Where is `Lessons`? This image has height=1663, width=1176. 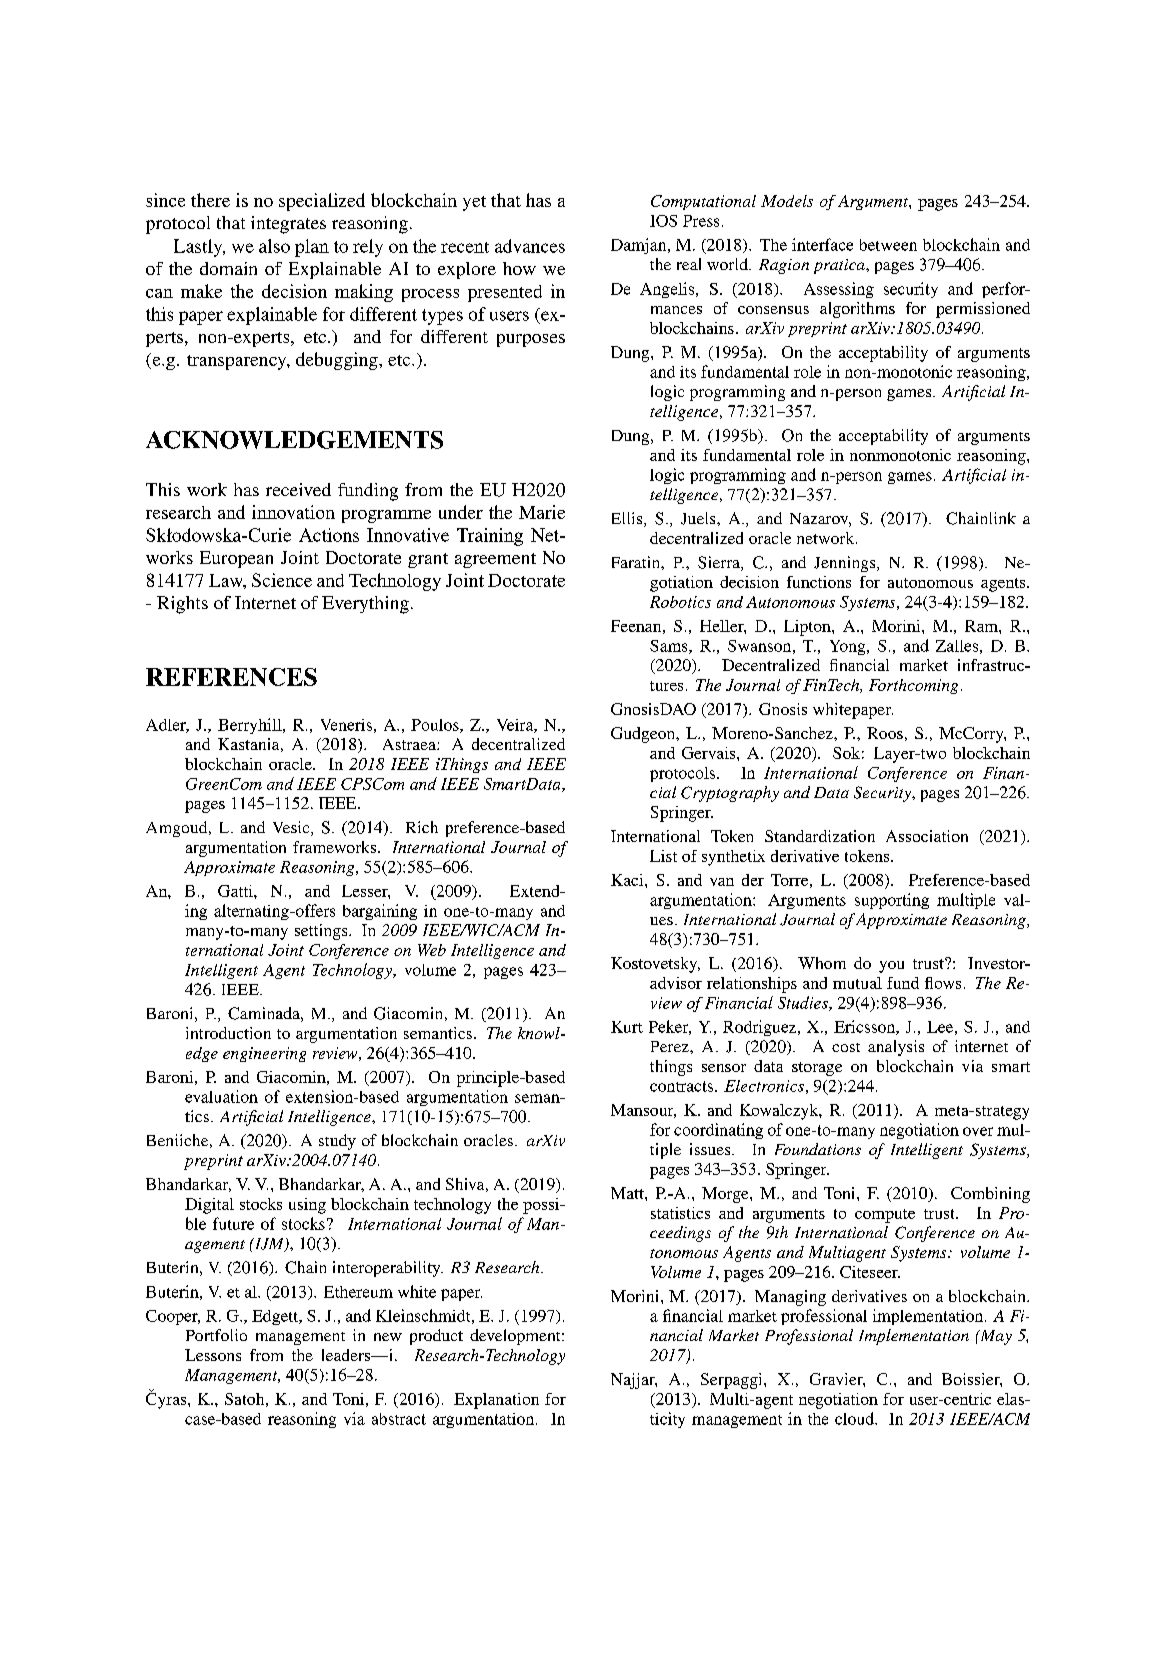
Lessons is located at coordinates (213, 1355).
